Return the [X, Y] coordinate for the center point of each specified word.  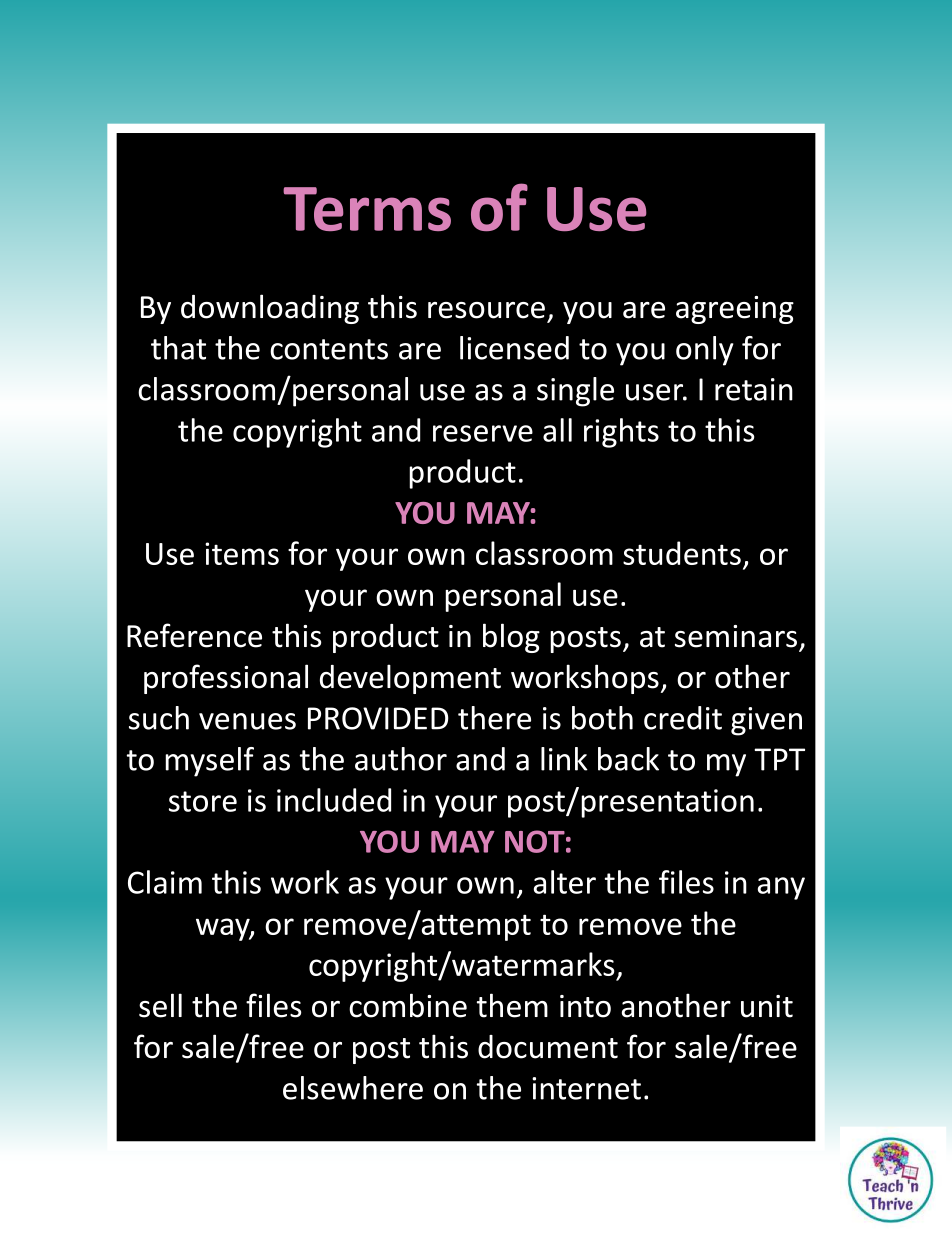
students [682, 553]
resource [486, 310]
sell [160, 1005]
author [401, 759]
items [242, 553]
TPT [779, 759]
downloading [270, 309]
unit [767, 1006]
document [548, 1047]
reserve [483, 433]
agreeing [735, 310]
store [203, 801]
